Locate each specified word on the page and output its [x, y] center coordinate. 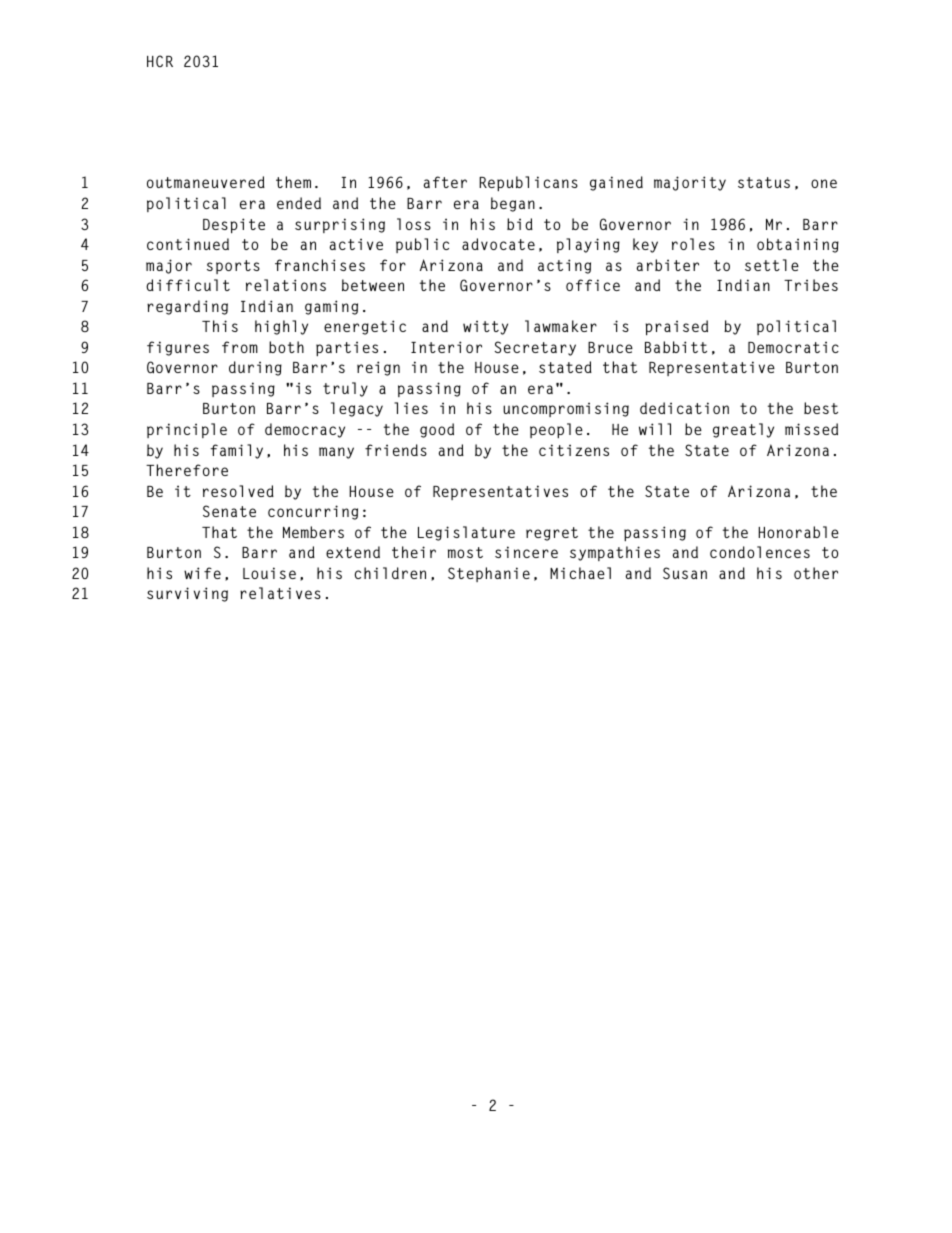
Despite [234, 225]
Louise [269, 573]
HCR [160, 61]
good [437, 430]
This [220, 326]
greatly [743, 430]
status [764, 182]
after [445, 182]
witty [485, 327]
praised [676, 327]
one [824, 183]
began [513, 204]
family [236, 451]
